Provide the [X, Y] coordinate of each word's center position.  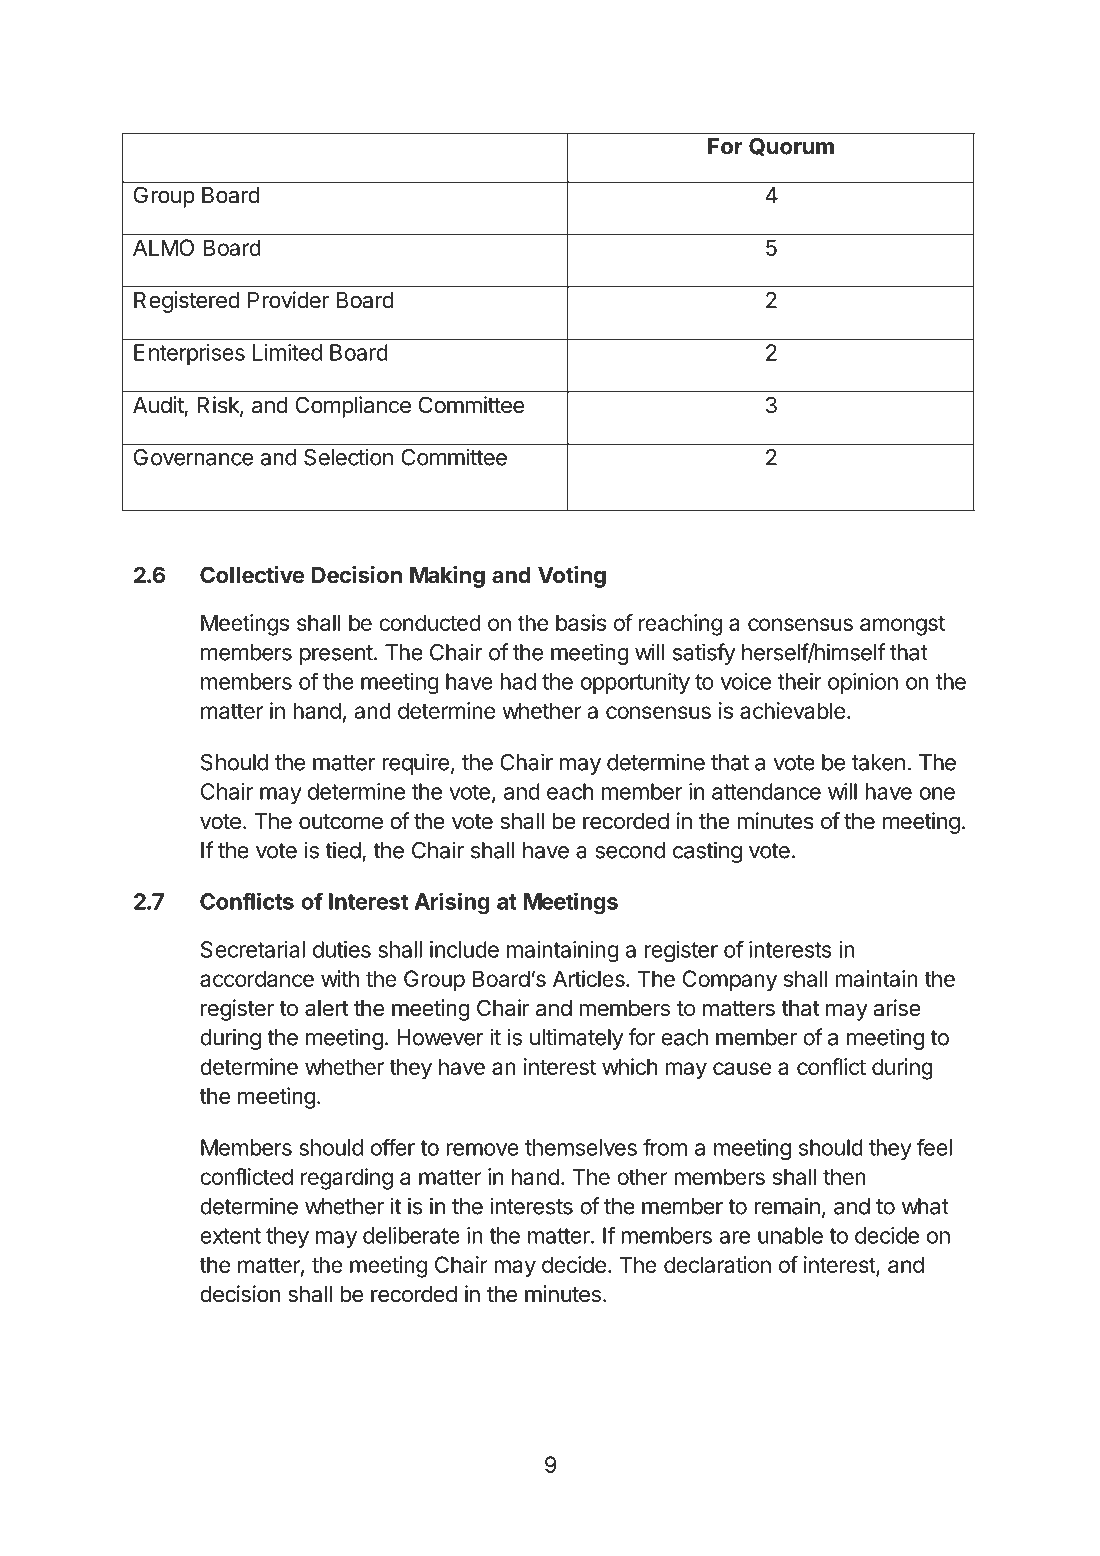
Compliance [353, 407]
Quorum [791, 147]
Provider [288, 300]
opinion [863, 683]
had [518, 681]
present [336, 655]
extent [230, 1236]
